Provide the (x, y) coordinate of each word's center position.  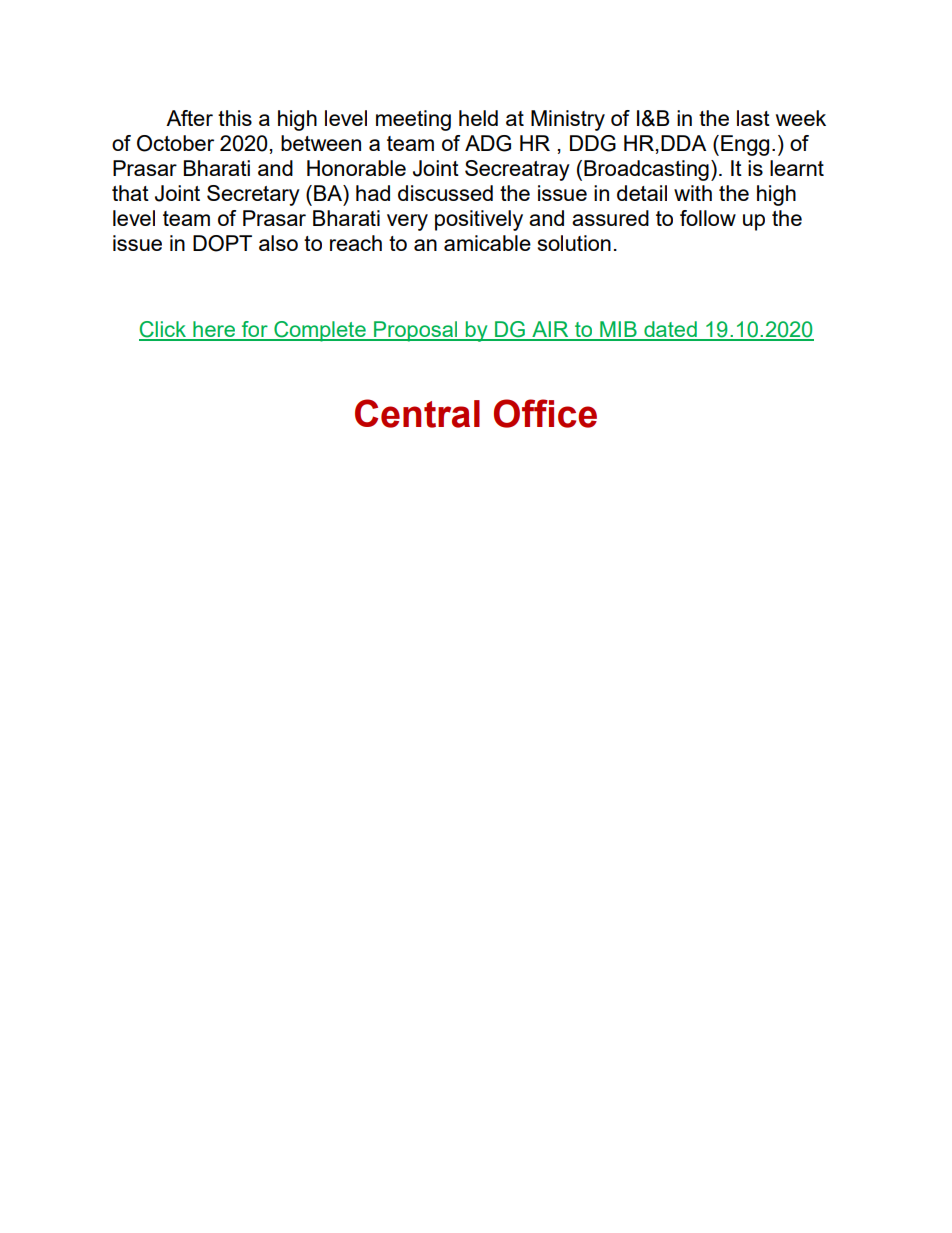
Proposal (416, 331)
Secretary (253, 195)
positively (479, 220)
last (753, 118)
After (189, 118)
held (478, 118)
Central (417, 413)
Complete (320, 331)
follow (708, 218)
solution (574, 243)
